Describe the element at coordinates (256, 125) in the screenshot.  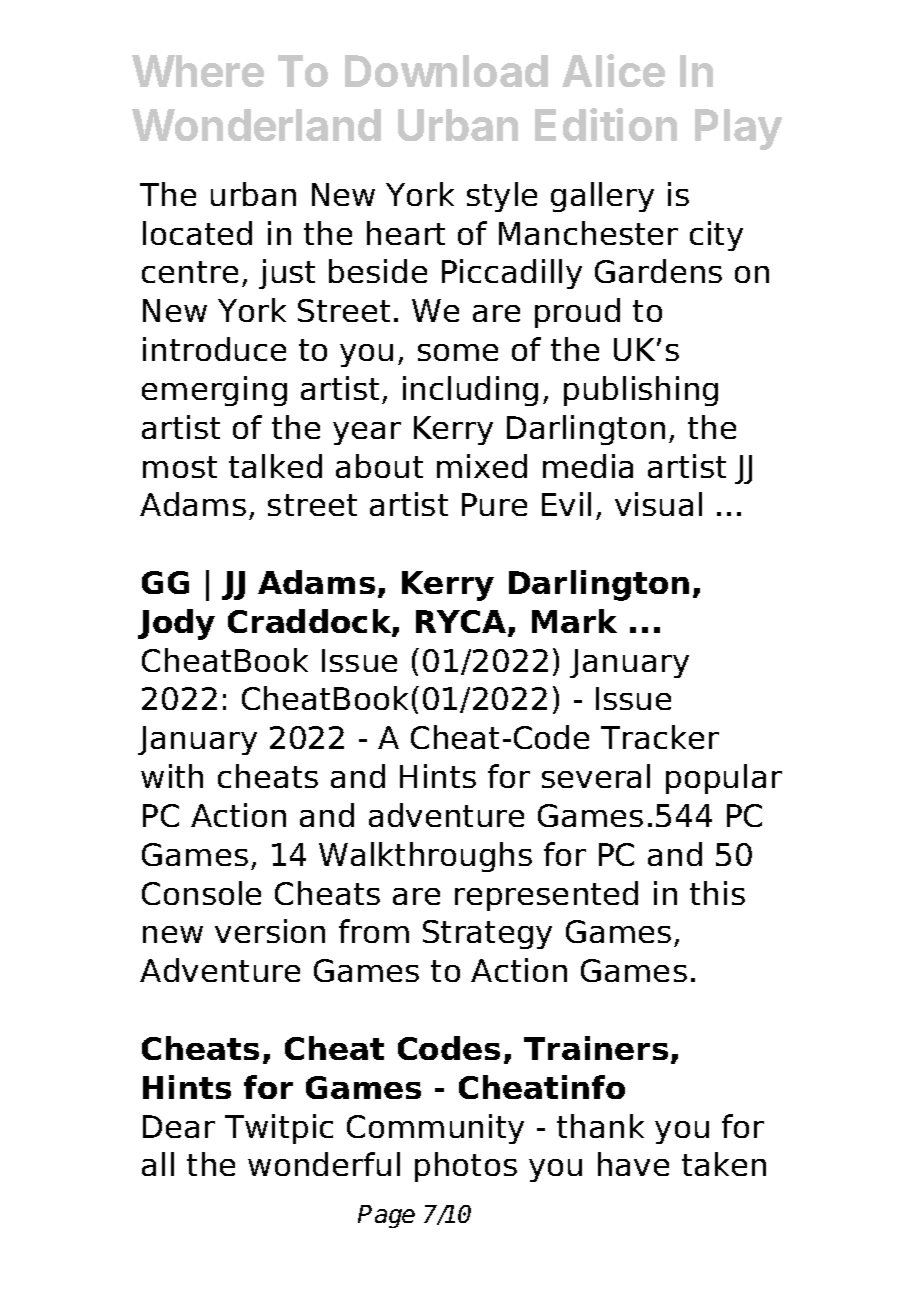
I see `Wonderland` at that location.
